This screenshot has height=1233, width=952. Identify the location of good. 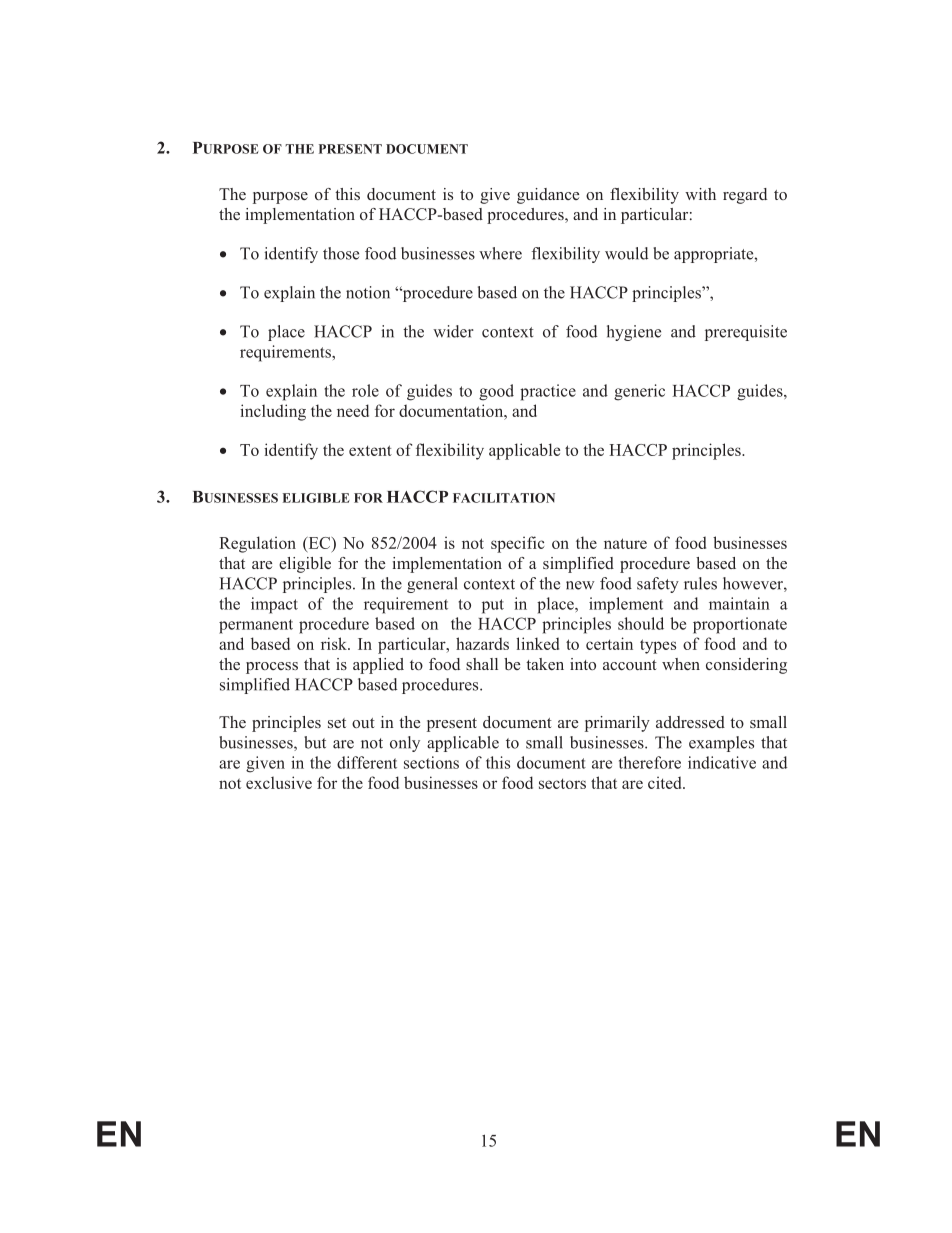
(496, 392).
